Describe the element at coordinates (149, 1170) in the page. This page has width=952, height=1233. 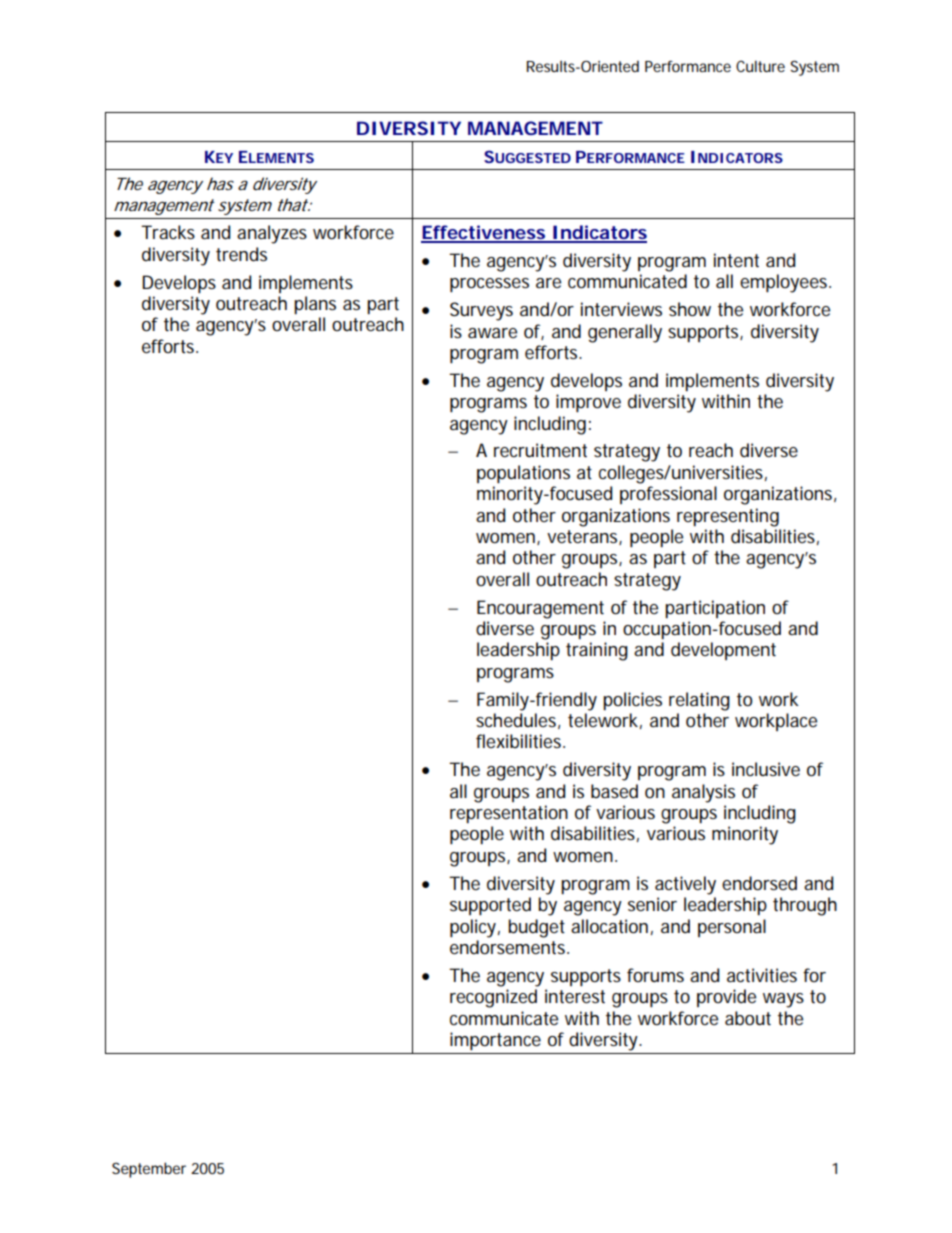
I see `September` at that location.
